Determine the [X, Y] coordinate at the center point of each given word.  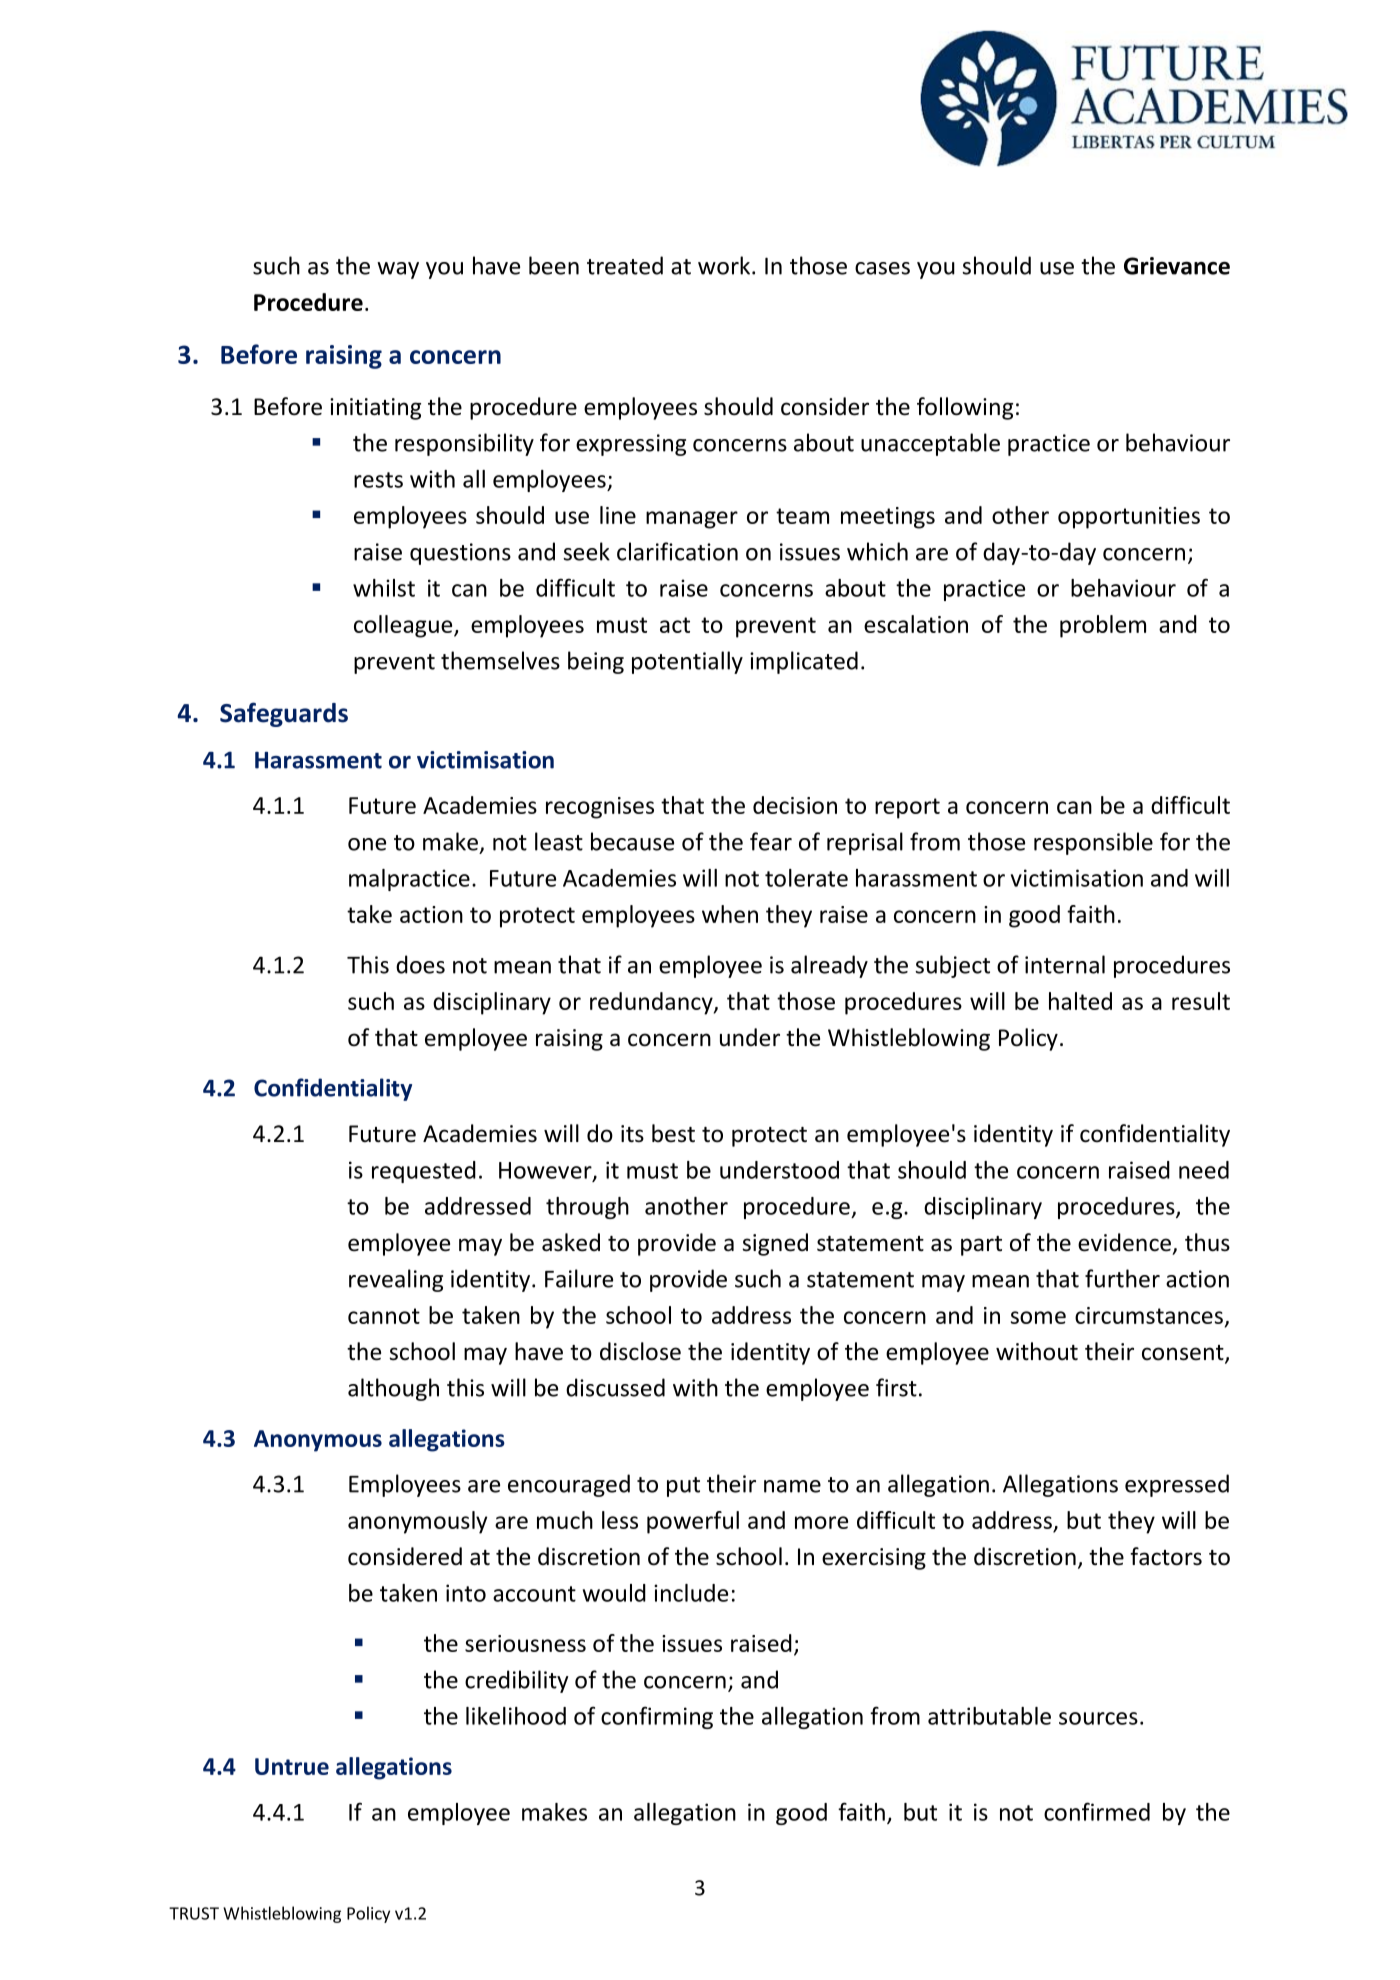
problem [1103, 626]
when [730, 914]
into [466, 1593]
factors [1166, 1556]
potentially [687, 662]
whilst [384, 588]
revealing [396, 1280]
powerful [693, 1522]
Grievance [1177, 266]
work [725, 265]
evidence [1124, 1242]
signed [775, 1244]
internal [1065, 964]
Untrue [292, 1766]
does [420, 964]
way [398, 270]
